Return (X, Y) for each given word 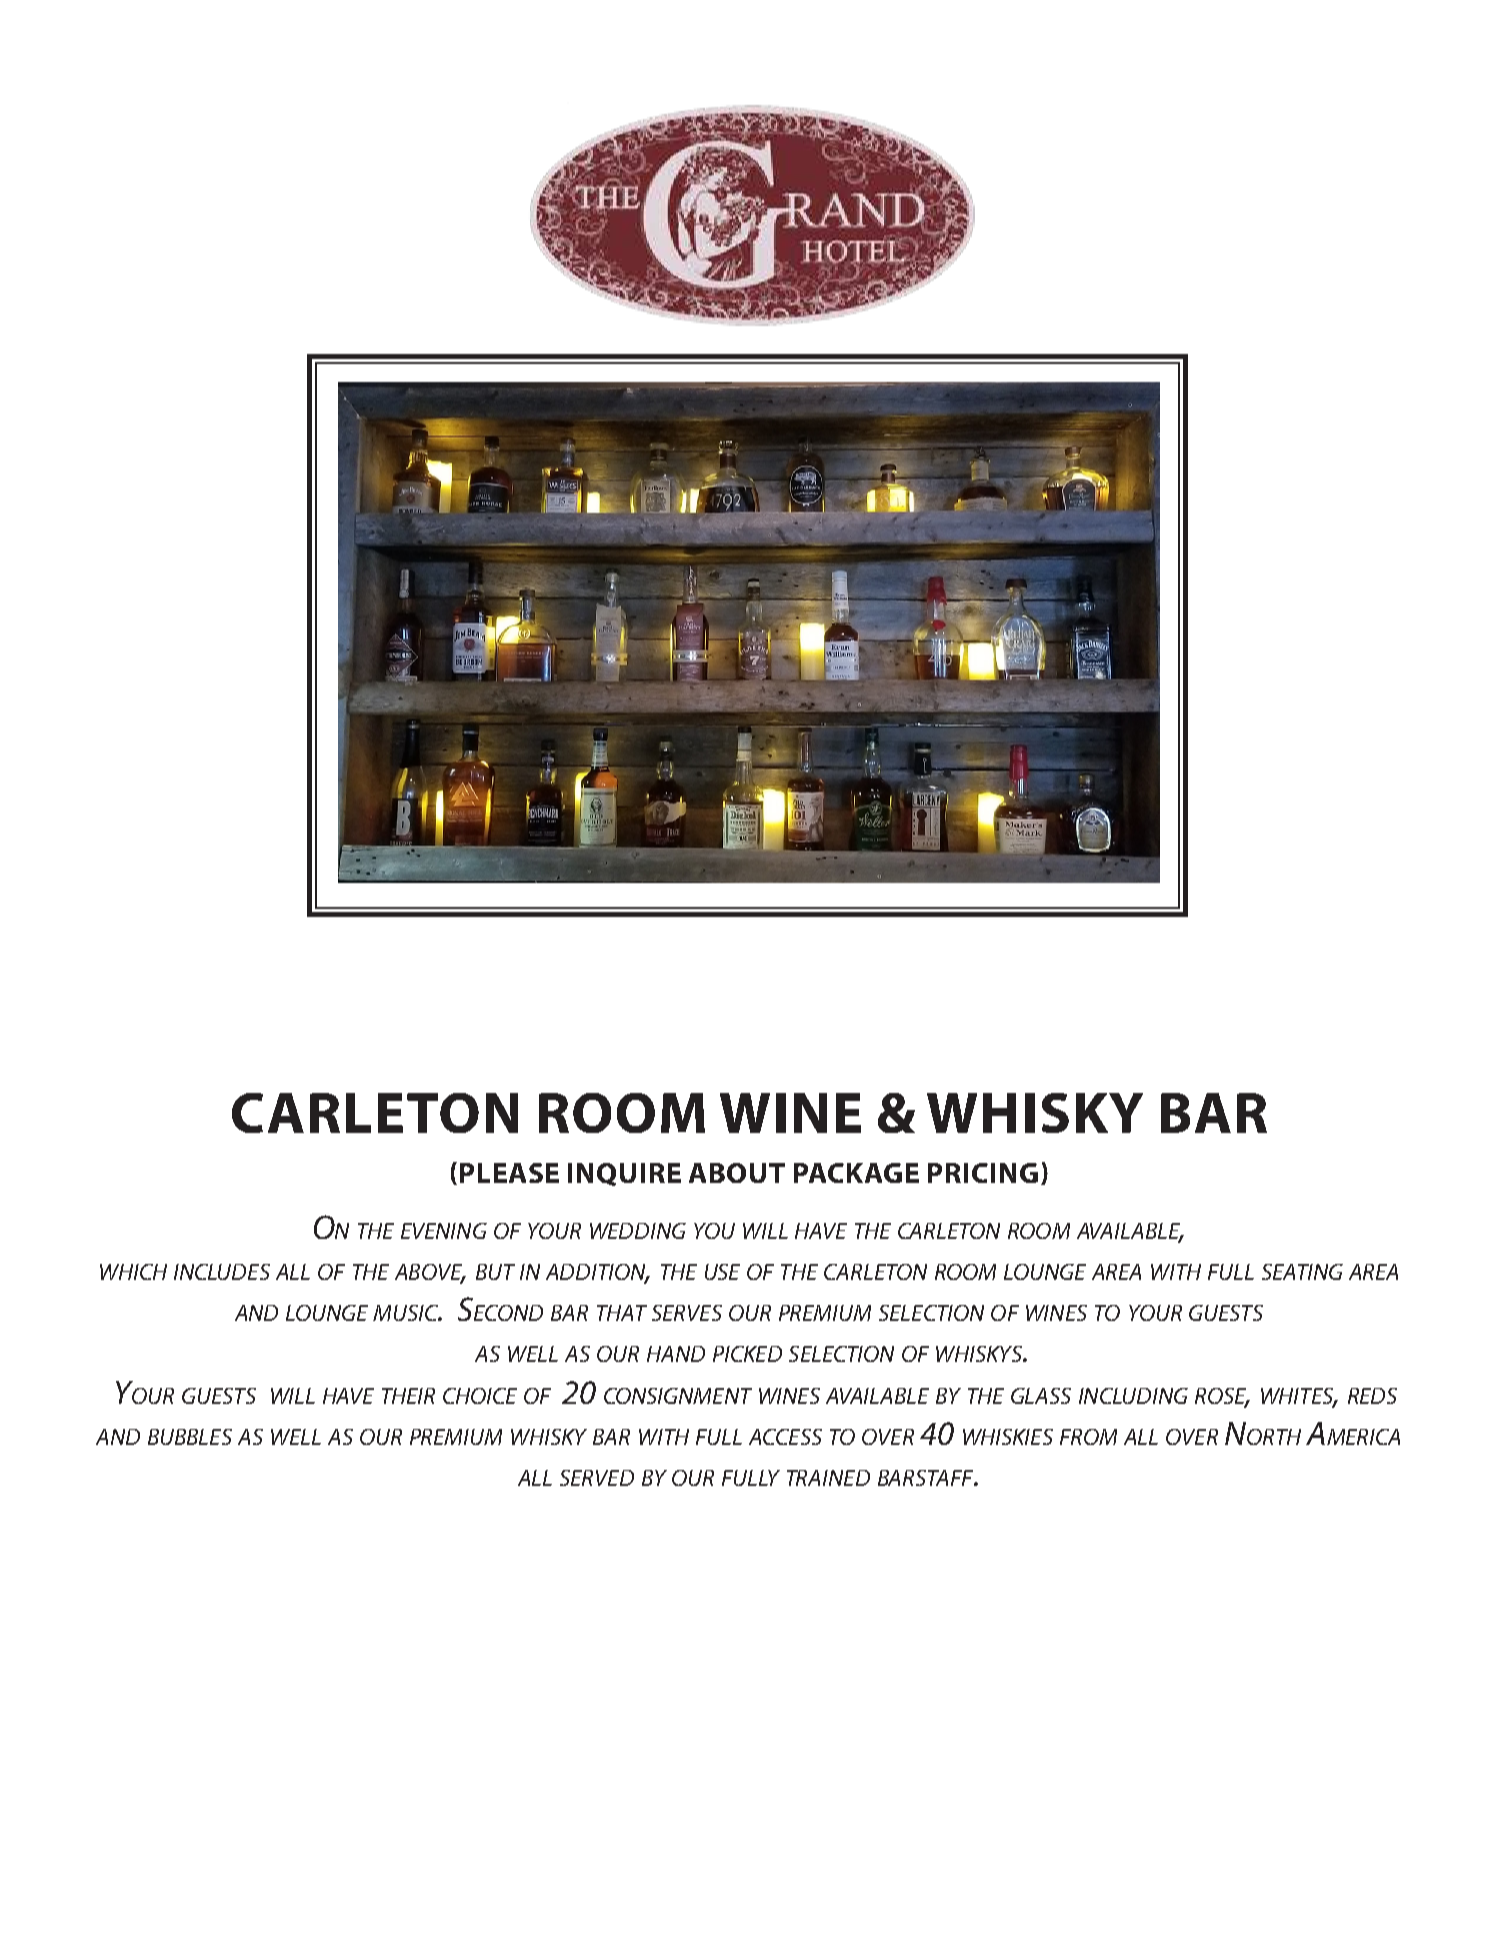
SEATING (1302, 1272)
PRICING (983, 1173)
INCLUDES (222, 1272)
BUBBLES (190, 1437)
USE (722, 1272)
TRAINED (828, 1478)
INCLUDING (1133, 1396)
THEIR (408, 1396)
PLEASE (509, 1173)
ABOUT (737, 1173)
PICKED (747, 1354)
